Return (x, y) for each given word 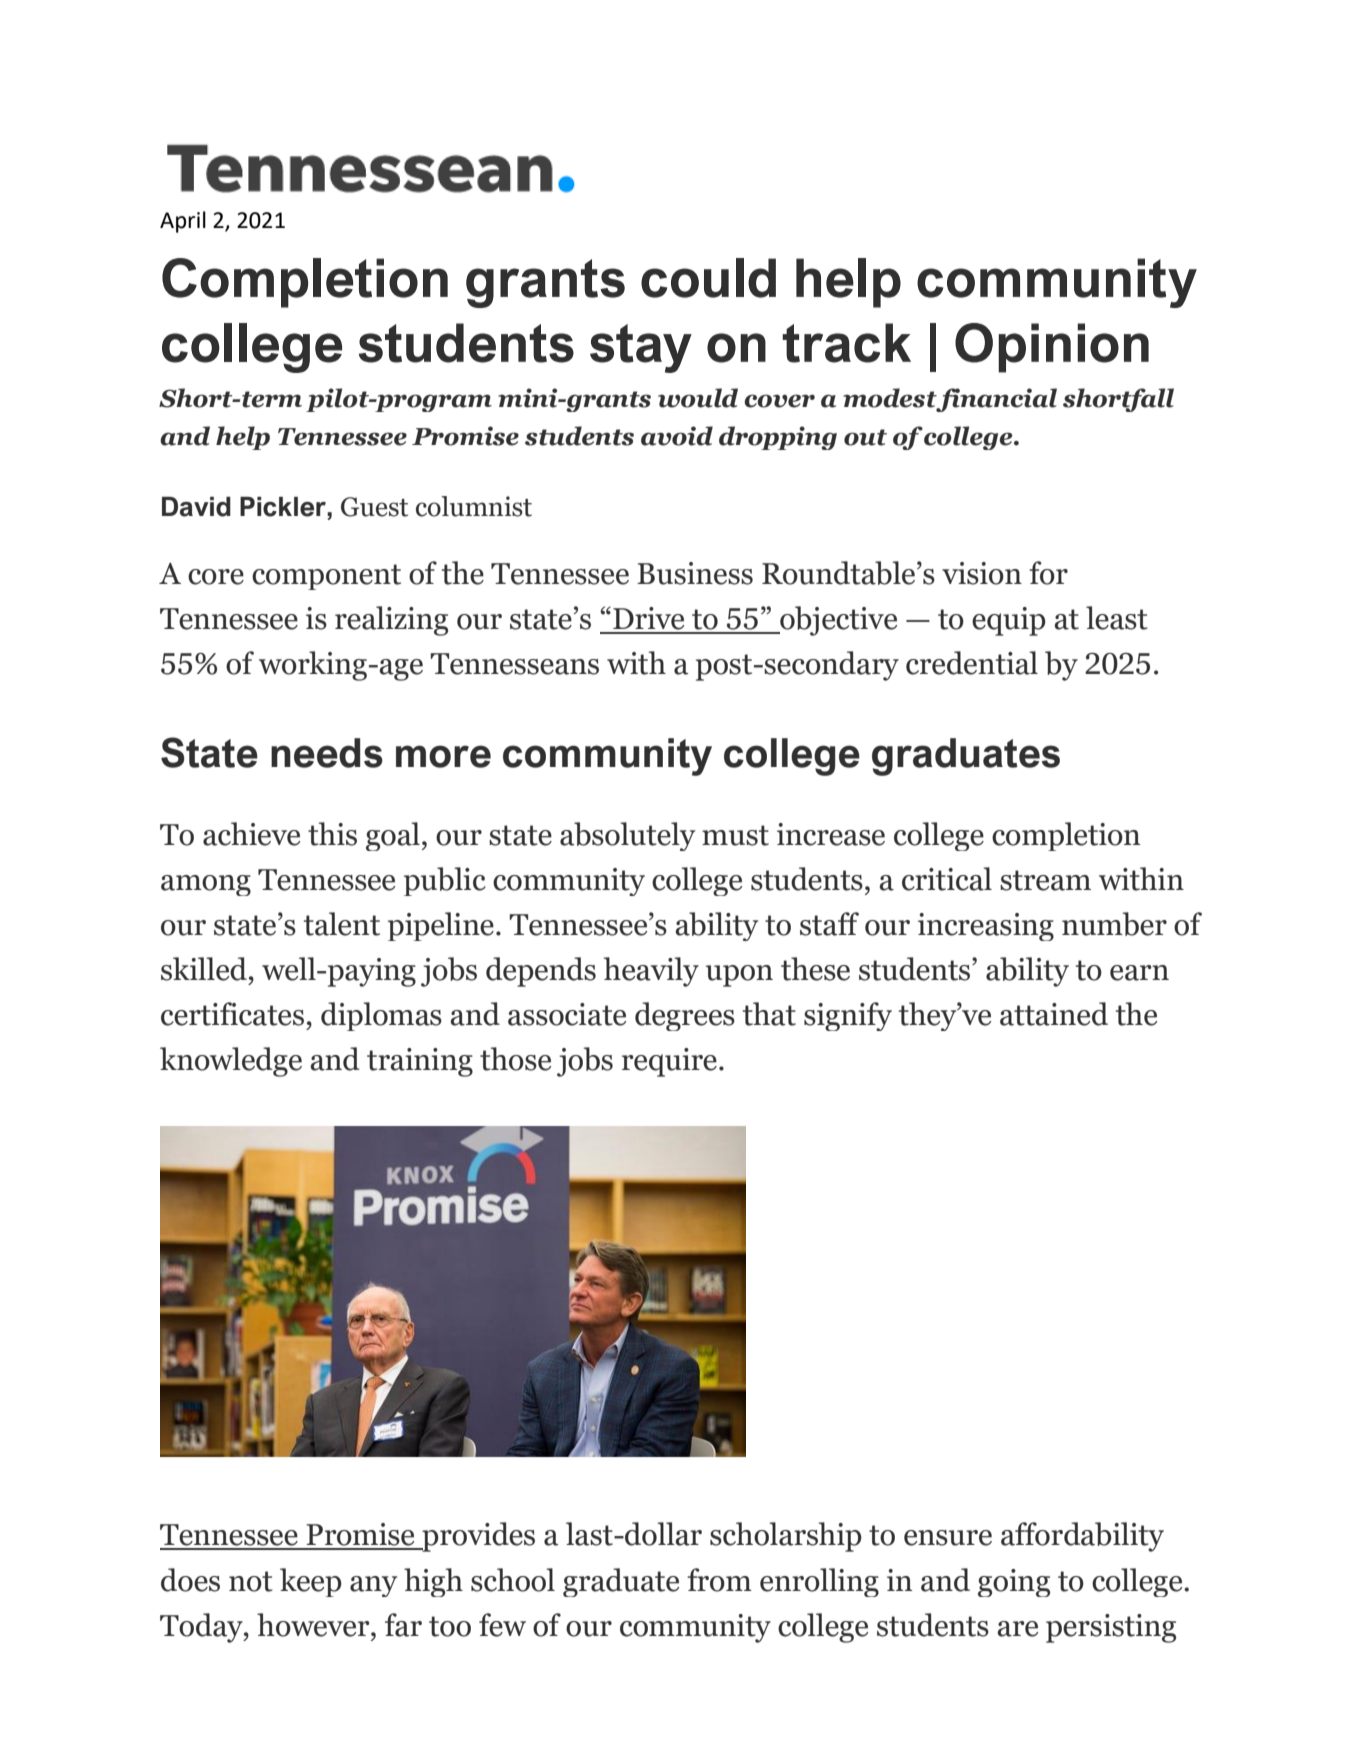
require (669, 1062)
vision (982, 573)
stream (1045, 880)
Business (695, 573)
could (708, 278)
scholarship (786, 1537)
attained (1054, 1014)
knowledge (231, 1062)
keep (311, 1582)
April (183, 222)
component (326, 577)
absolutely (627, 836)
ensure (948, 1538)
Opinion (1052, 348)
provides (477, 1537)
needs (327, 753)
